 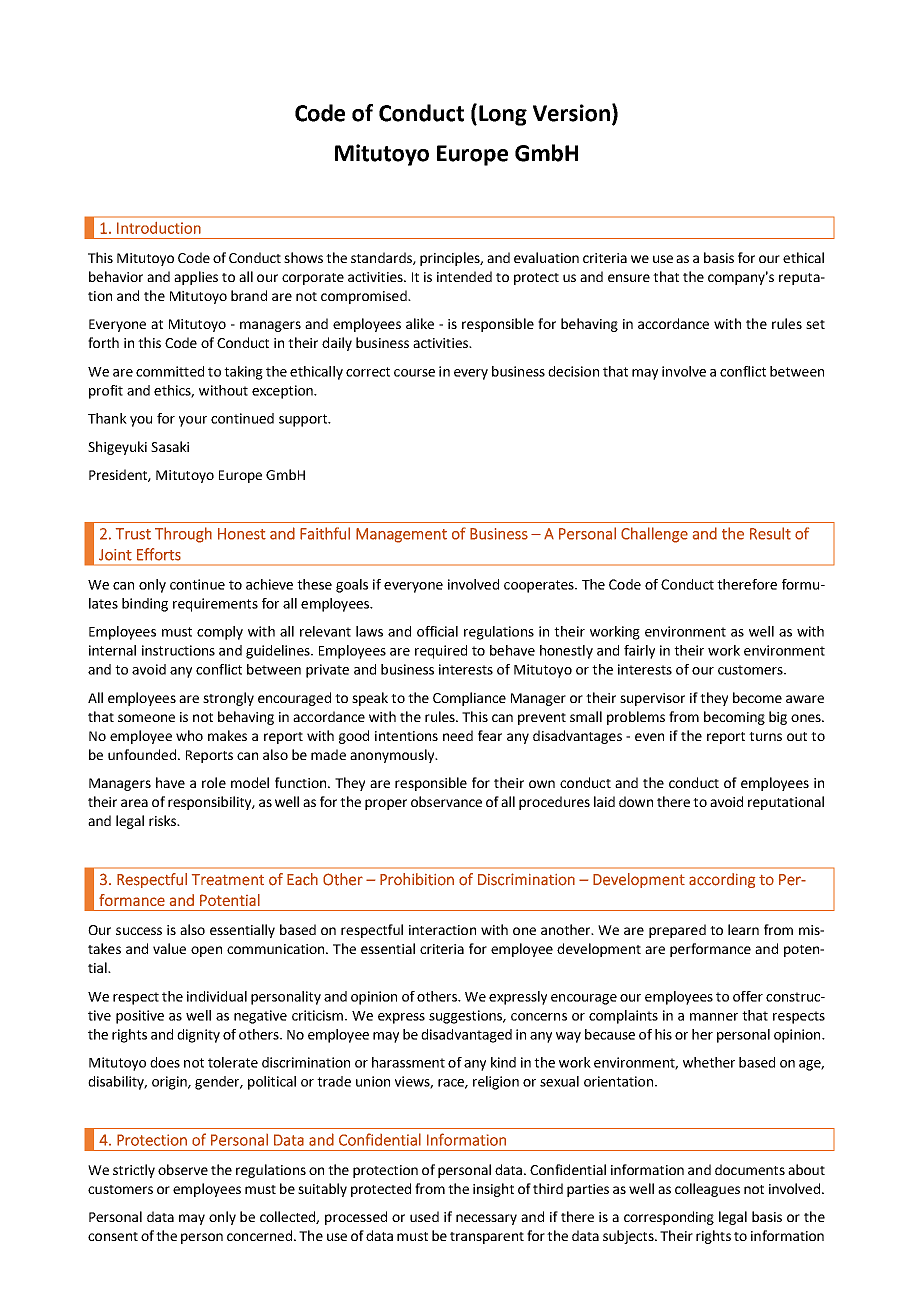 I want to click on Result, so click(x=770, y=533).
